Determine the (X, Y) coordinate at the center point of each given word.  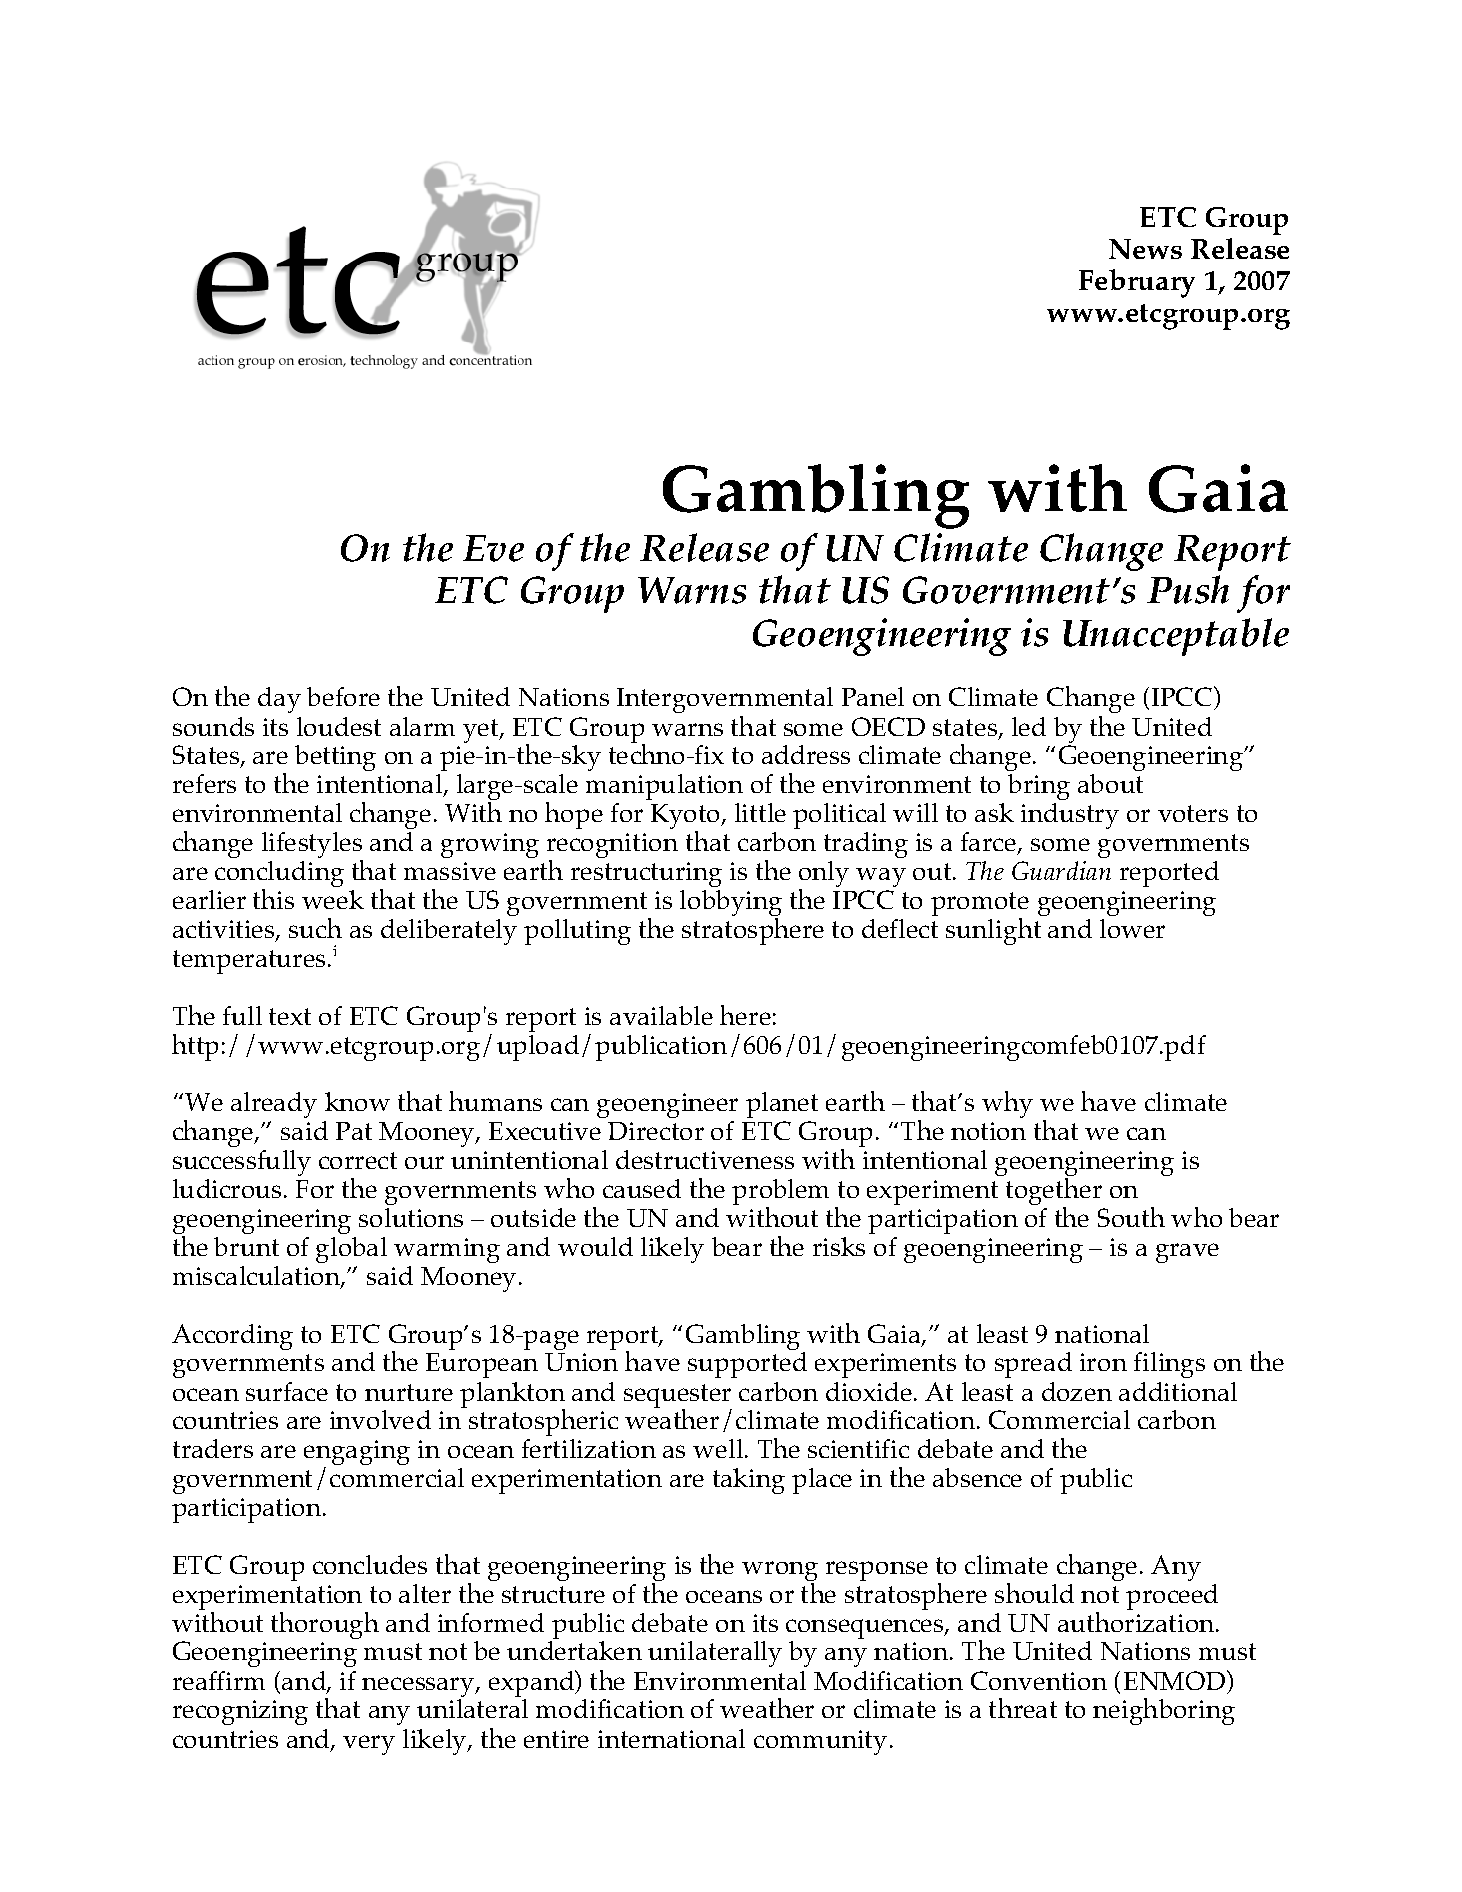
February (1137, 283)
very (369, 1745)
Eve (493, 548)
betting (335, 758)
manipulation (664, 787)
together (1054, 1193)
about (1110, 783)
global (351, 1250)
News (1145, 249)
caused (642, 1188)
